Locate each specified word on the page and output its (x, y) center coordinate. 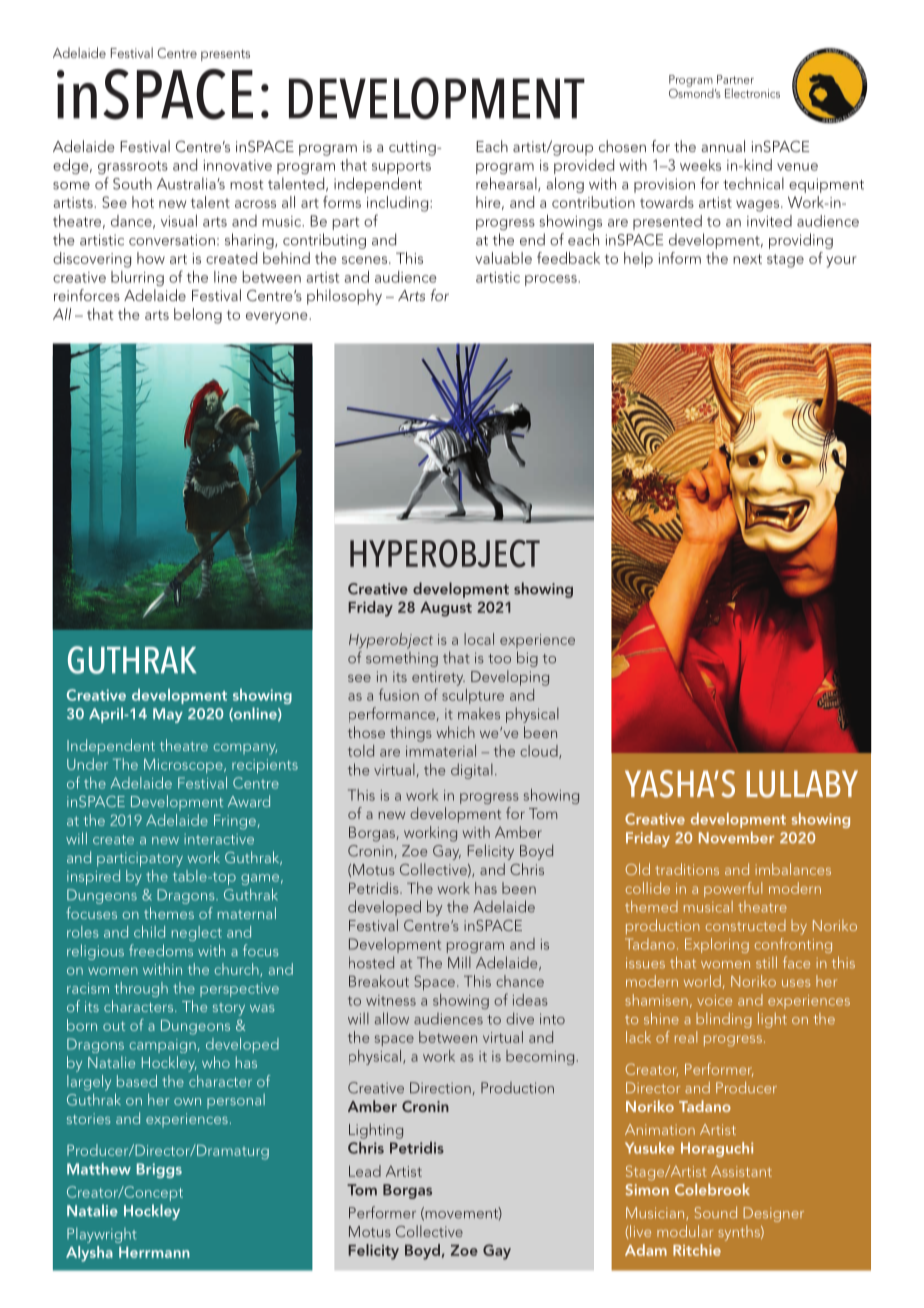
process (552, 280)
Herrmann (154, 1252)
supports (401, 167)
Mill (459, 962)
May (168, 715)
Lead (365, 1171)
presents (225, 55)
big (527, 659)
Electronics (752, 93)
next (747, 259)
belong (198, 316)
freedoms (161, 950)
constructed (746, 925)
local (479, 639)
